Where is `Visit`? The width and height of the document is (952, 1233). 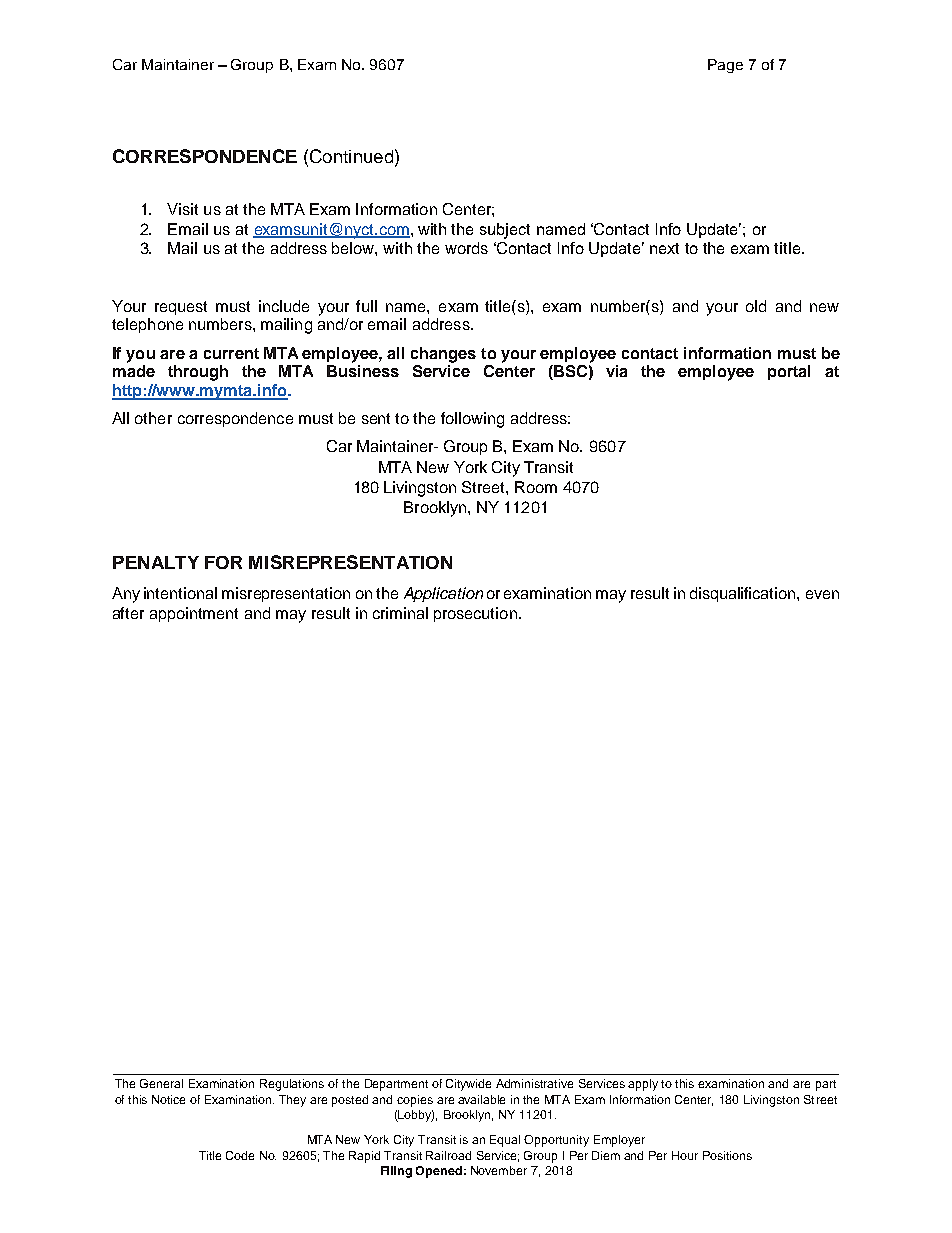 Visit is located at coordinates (182, 209).
